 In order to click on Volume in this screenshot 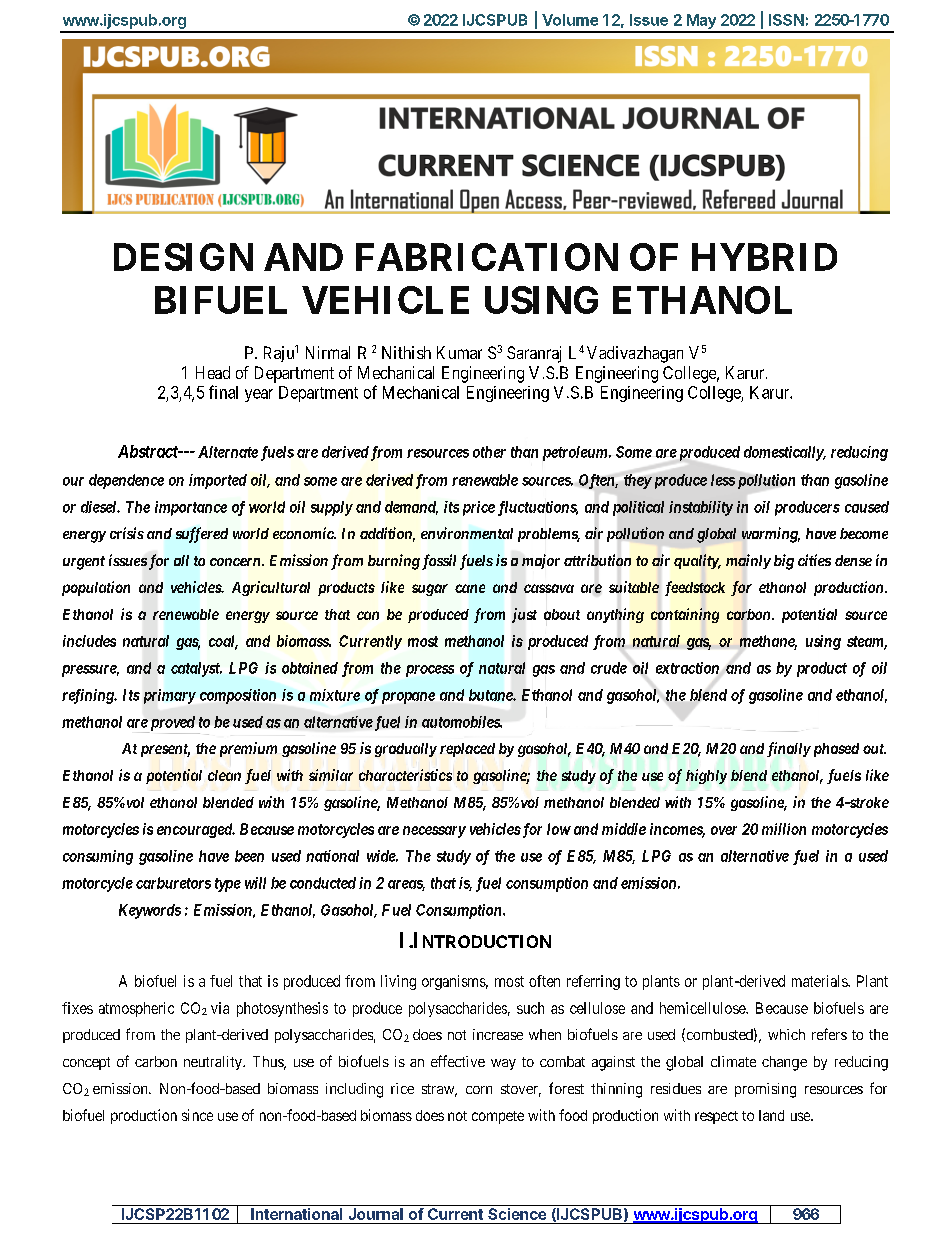, I will do `click(570, 20)`.
